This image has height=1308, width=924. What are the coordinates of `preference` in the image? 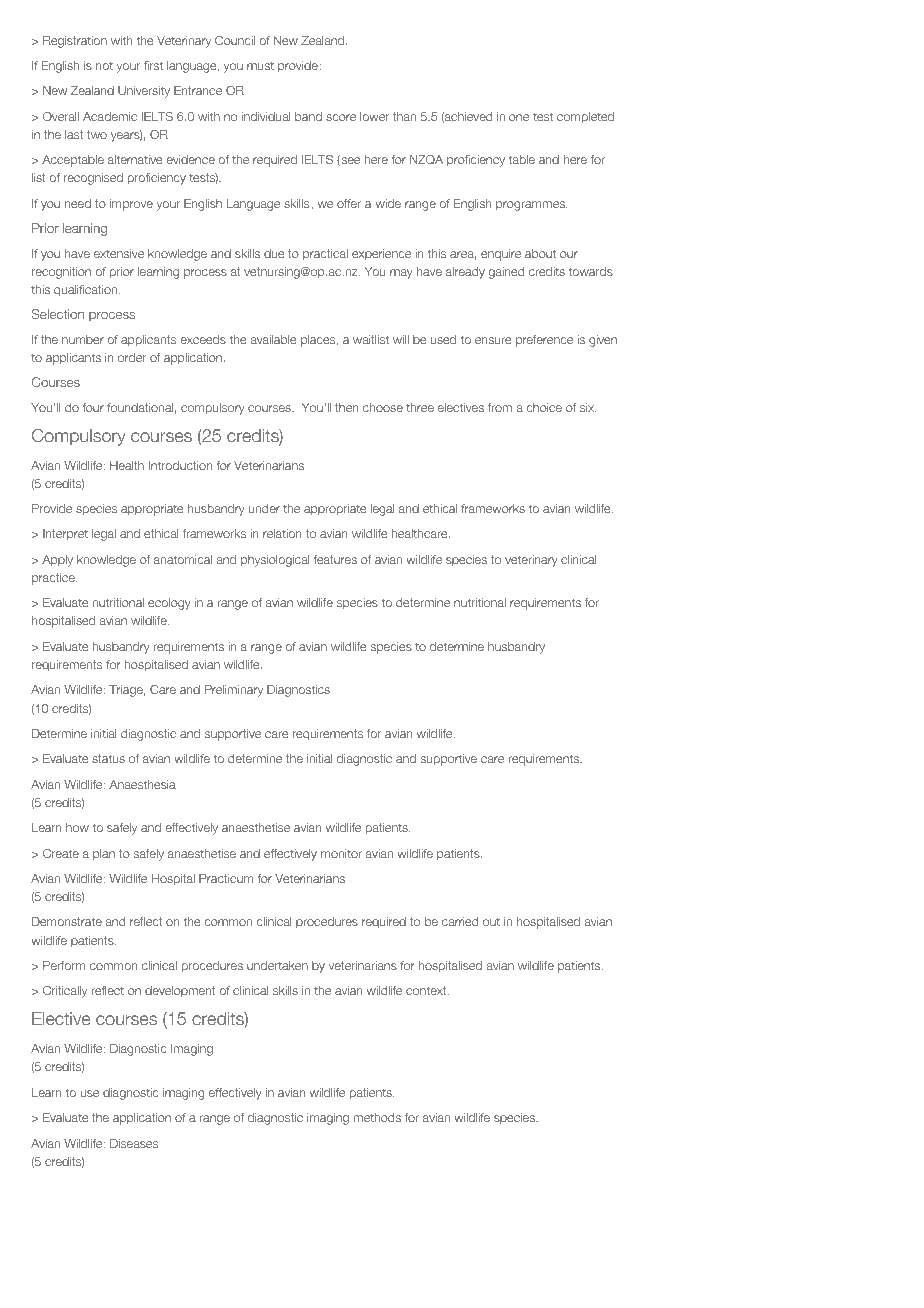 It's located at (544, 341).
